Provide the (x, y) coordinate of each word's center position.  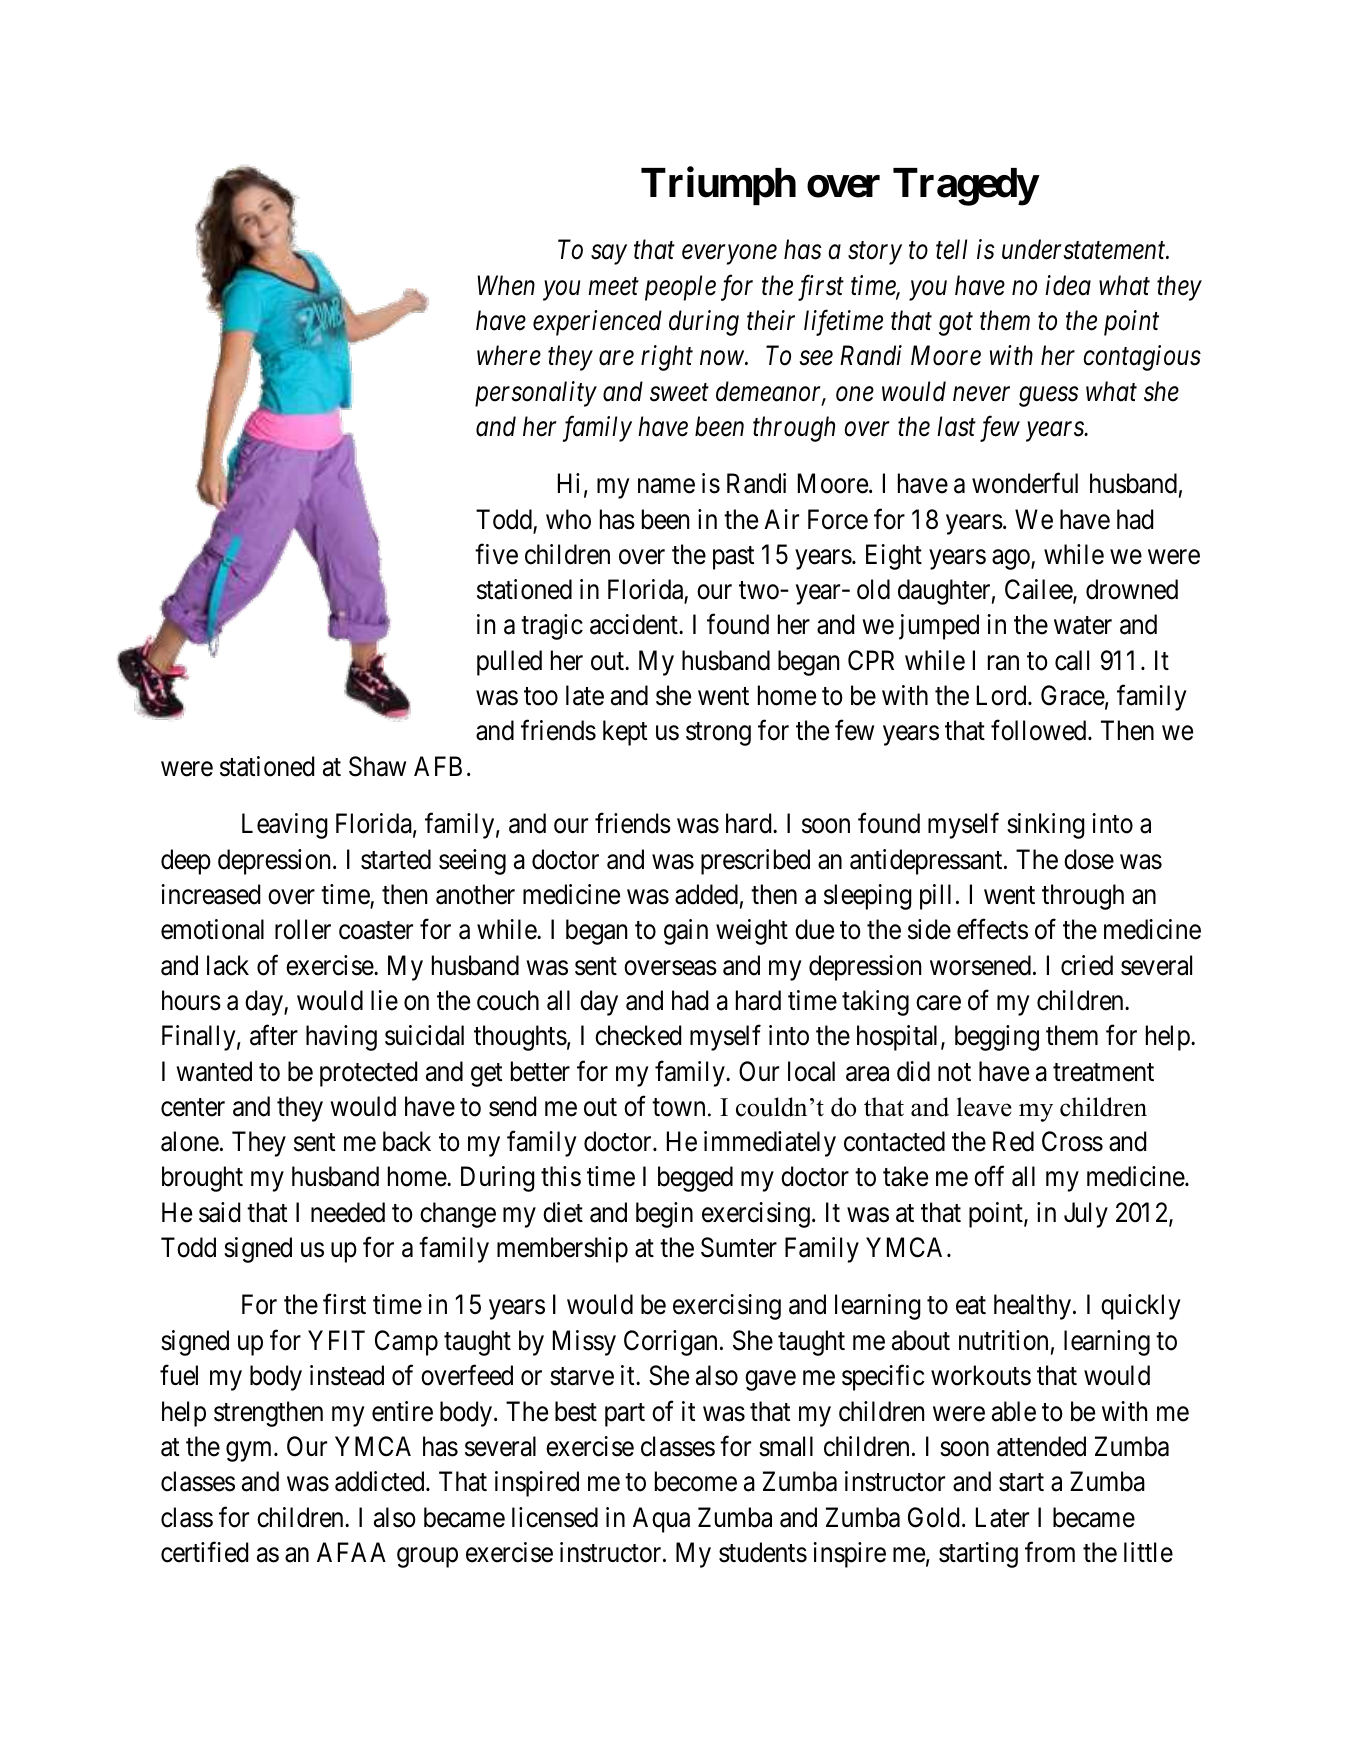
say (609, 255)
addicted (381, 1481)
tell (951, 249)
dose (1089, 859)
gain (686, 932)
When (506, 285)
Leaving (285, 826)
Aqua (661, 1520)
